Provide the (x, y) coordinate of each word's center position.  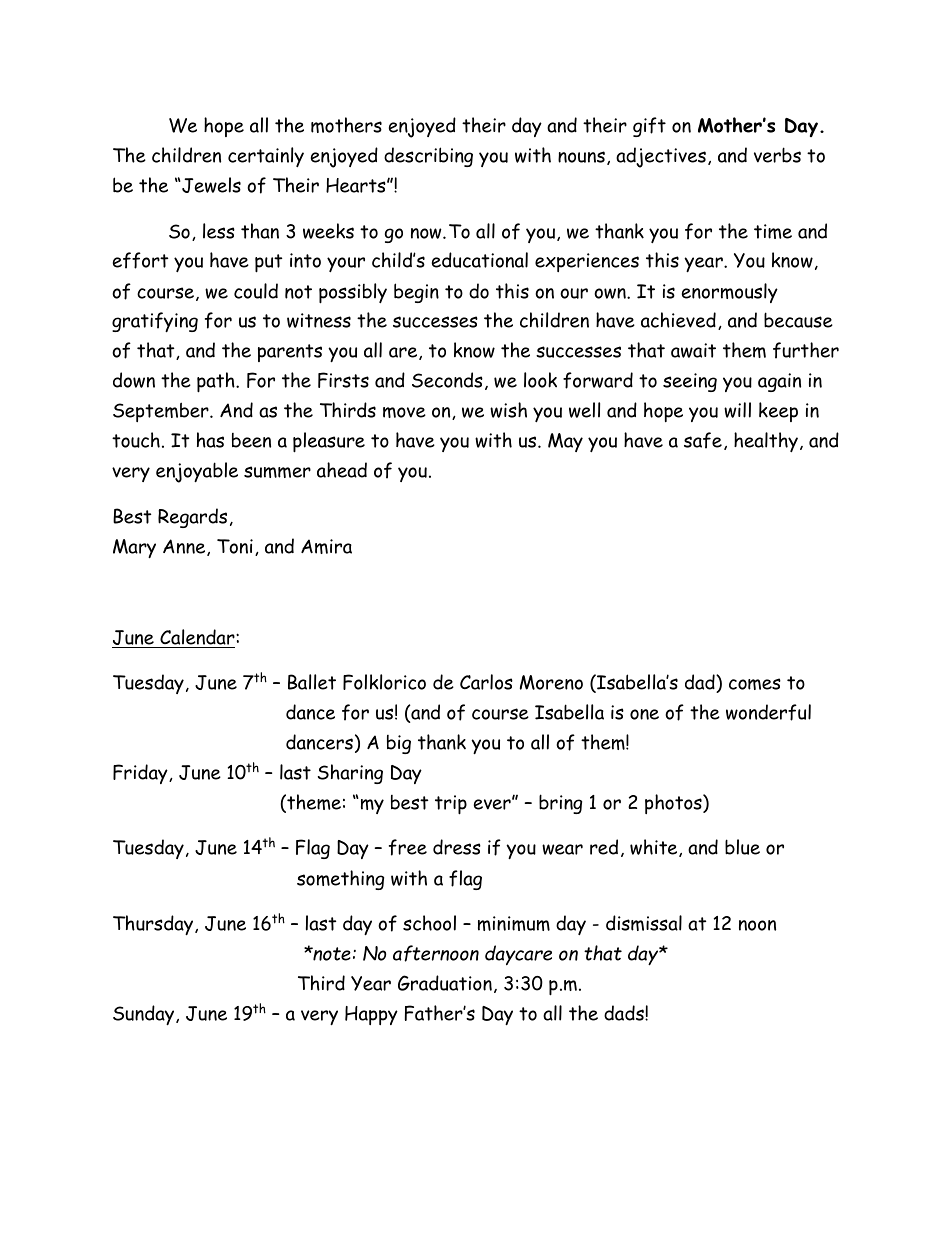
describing (428, 157)
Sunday (145, 1015)
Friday (141, 774)
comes (755, 684)
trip (451, 805)
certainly (266, 157)
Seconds (447, 380)
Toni (235, 546)
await (693, 350)
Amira (326, 546)
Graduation (445, 983)
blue (742, 847)
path (217, 382)
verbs (777, 155)
